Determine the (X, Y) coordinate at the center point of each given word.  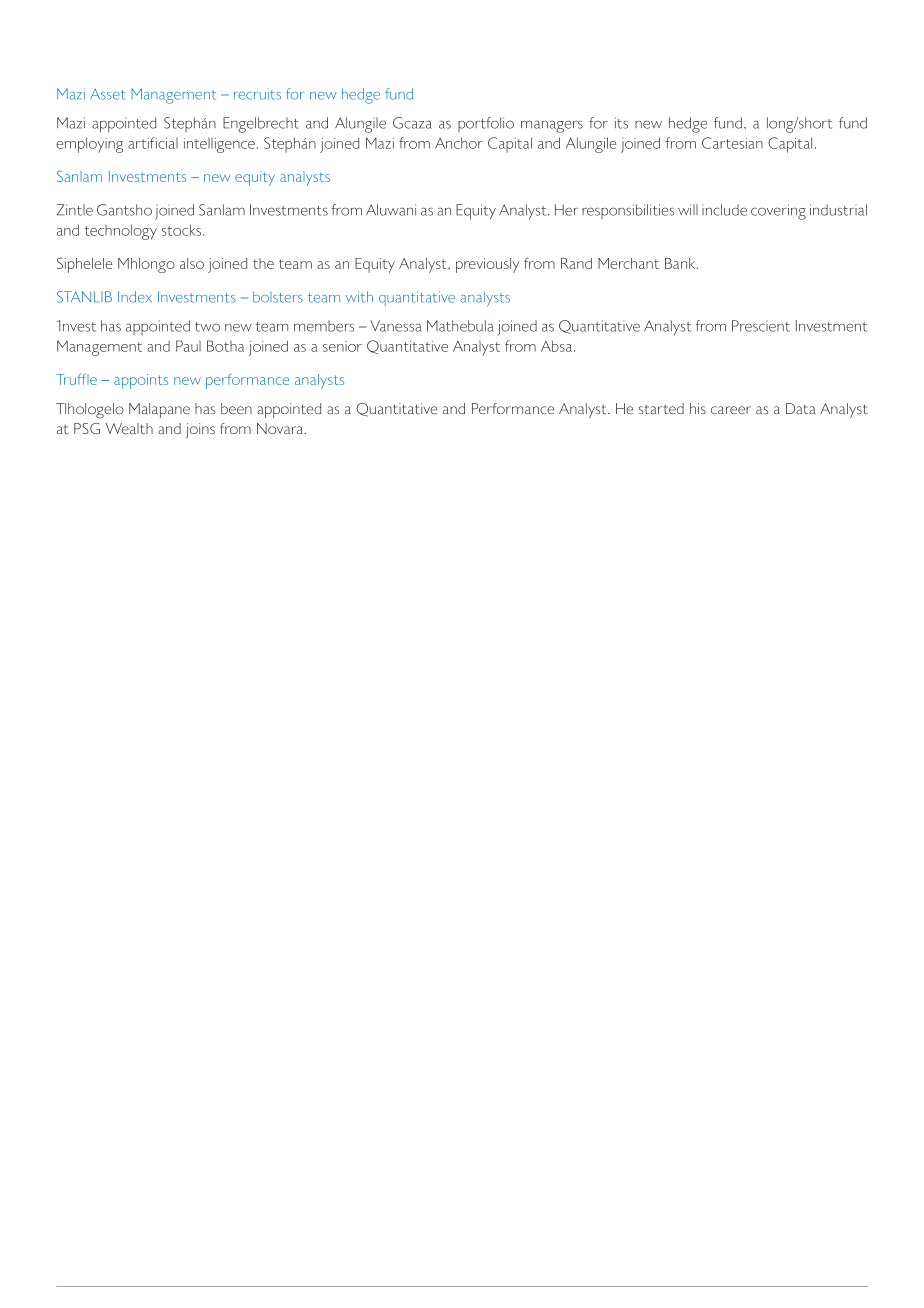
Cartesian (732, 143)
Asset (107, 94)
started (661, 408)
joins (200, 430)
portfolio (486, 124)
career (731, 410)
